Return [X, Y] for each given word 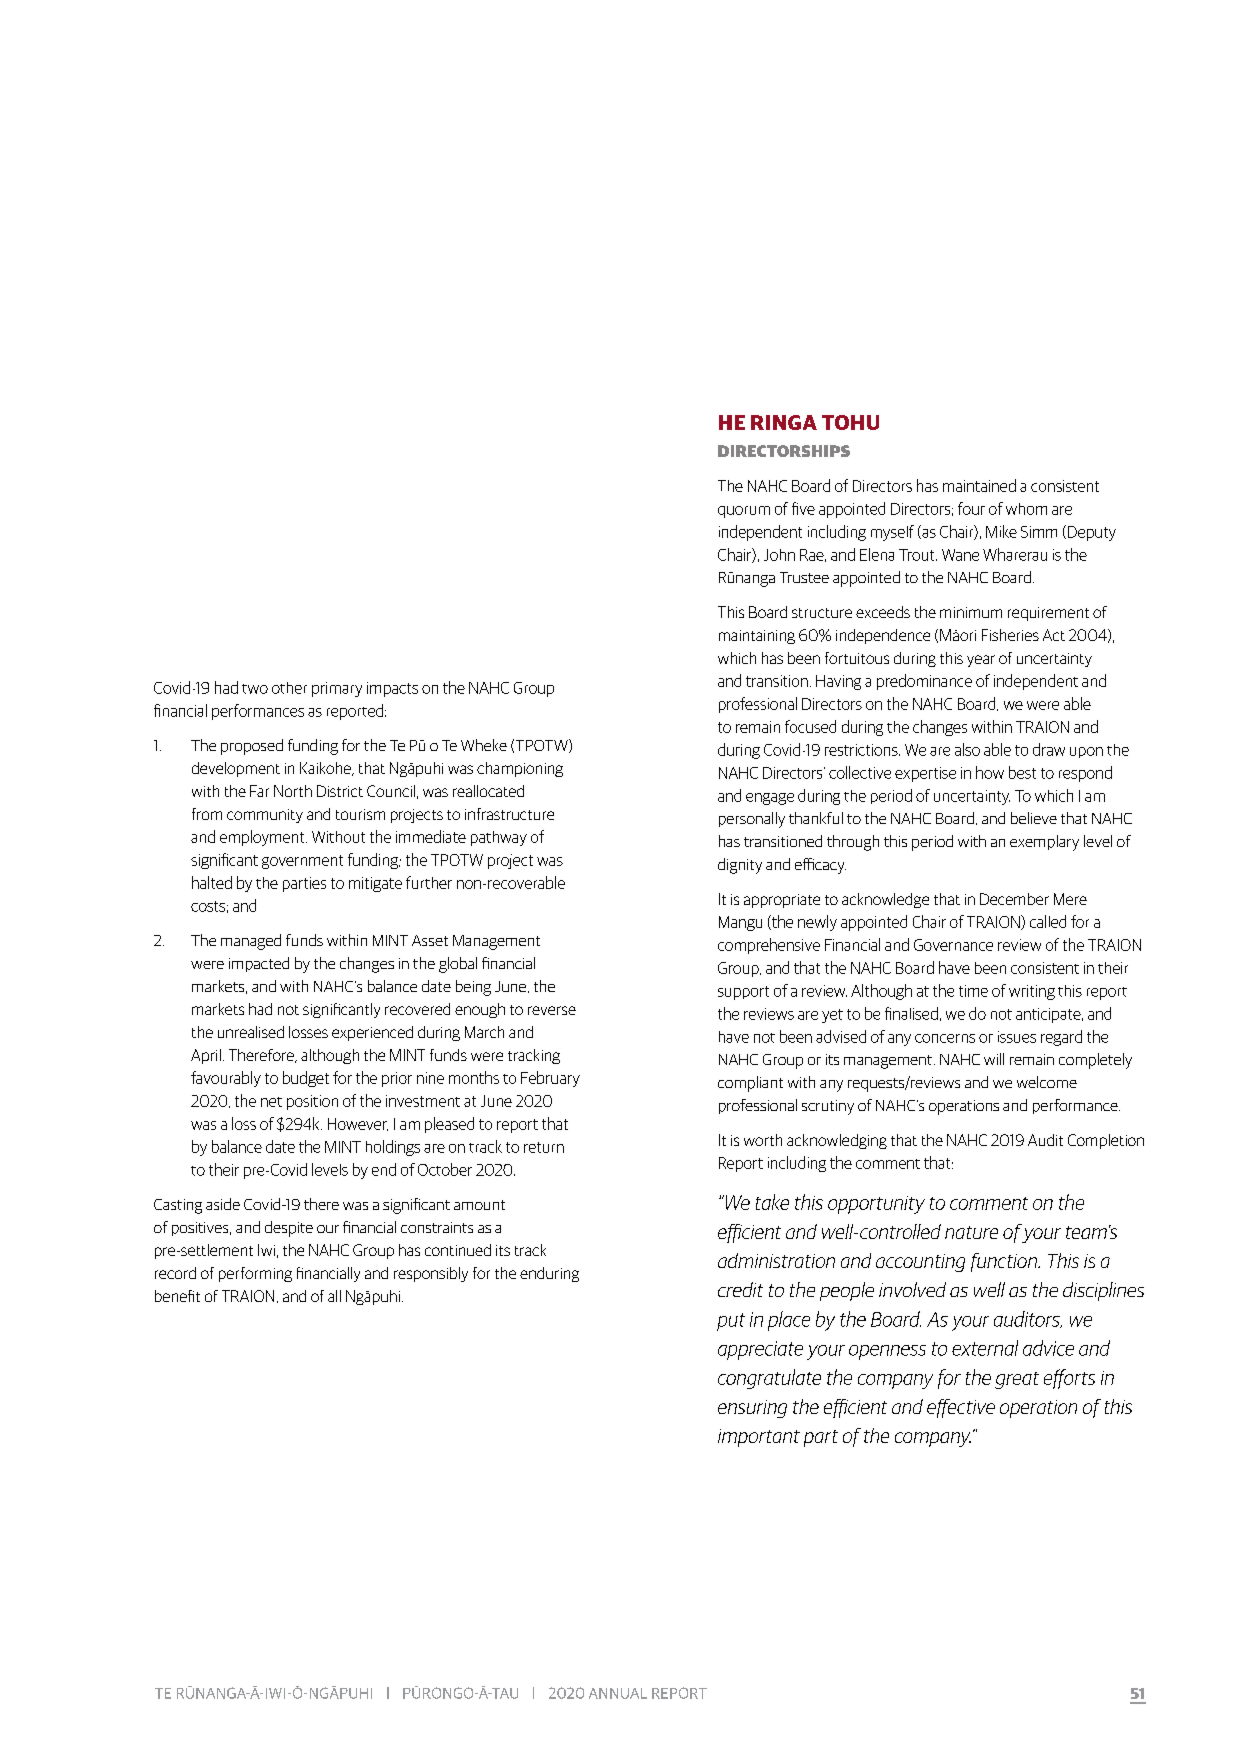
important [759, 1438]
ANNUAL [618, 1693]
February [550, 1079]
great [1017, 1380]
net [271, 1102]
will [994, 1059]
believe [1034, 818]
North [293, 791]
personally [752, 820]
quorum [744, 512]
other [289, 688]
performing [255, 1274]
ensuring [752, 1409]
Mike [1001, 531]
